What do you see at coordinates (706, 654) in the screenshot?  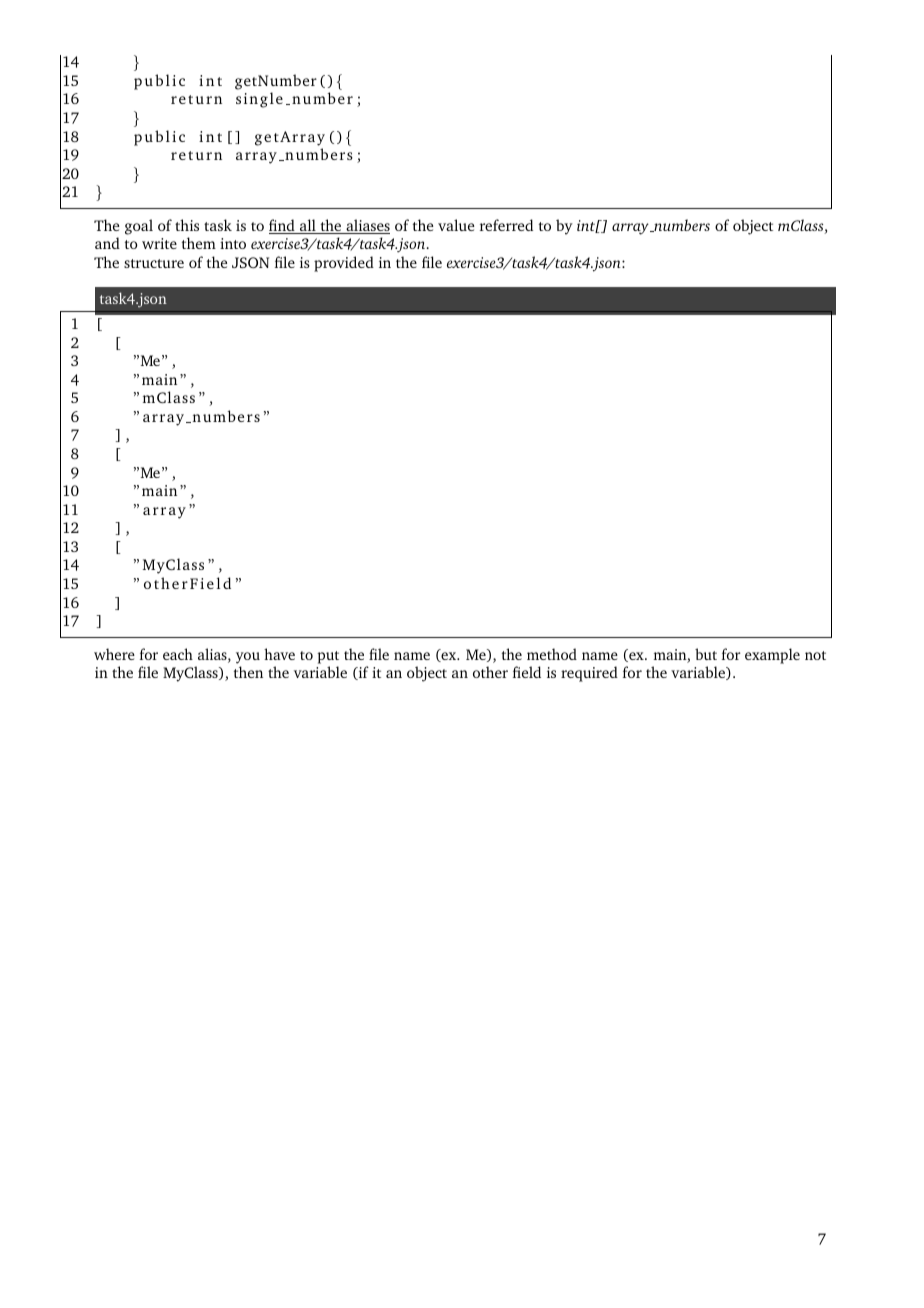 I see `but` at bounding box center [706, 654].
